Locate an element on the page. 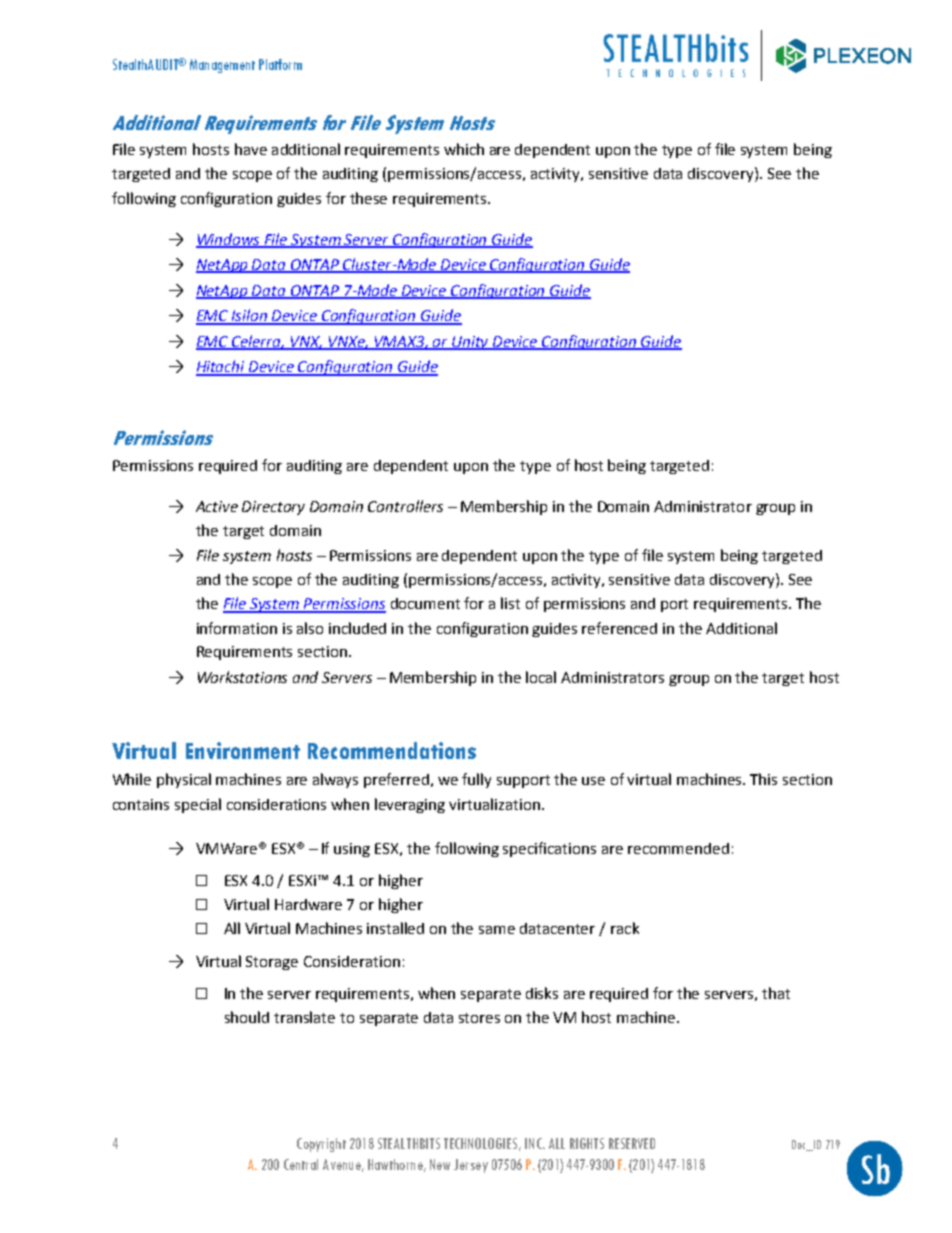 This document has width=952, height=1233. information is located at coordinates (237, 628).
